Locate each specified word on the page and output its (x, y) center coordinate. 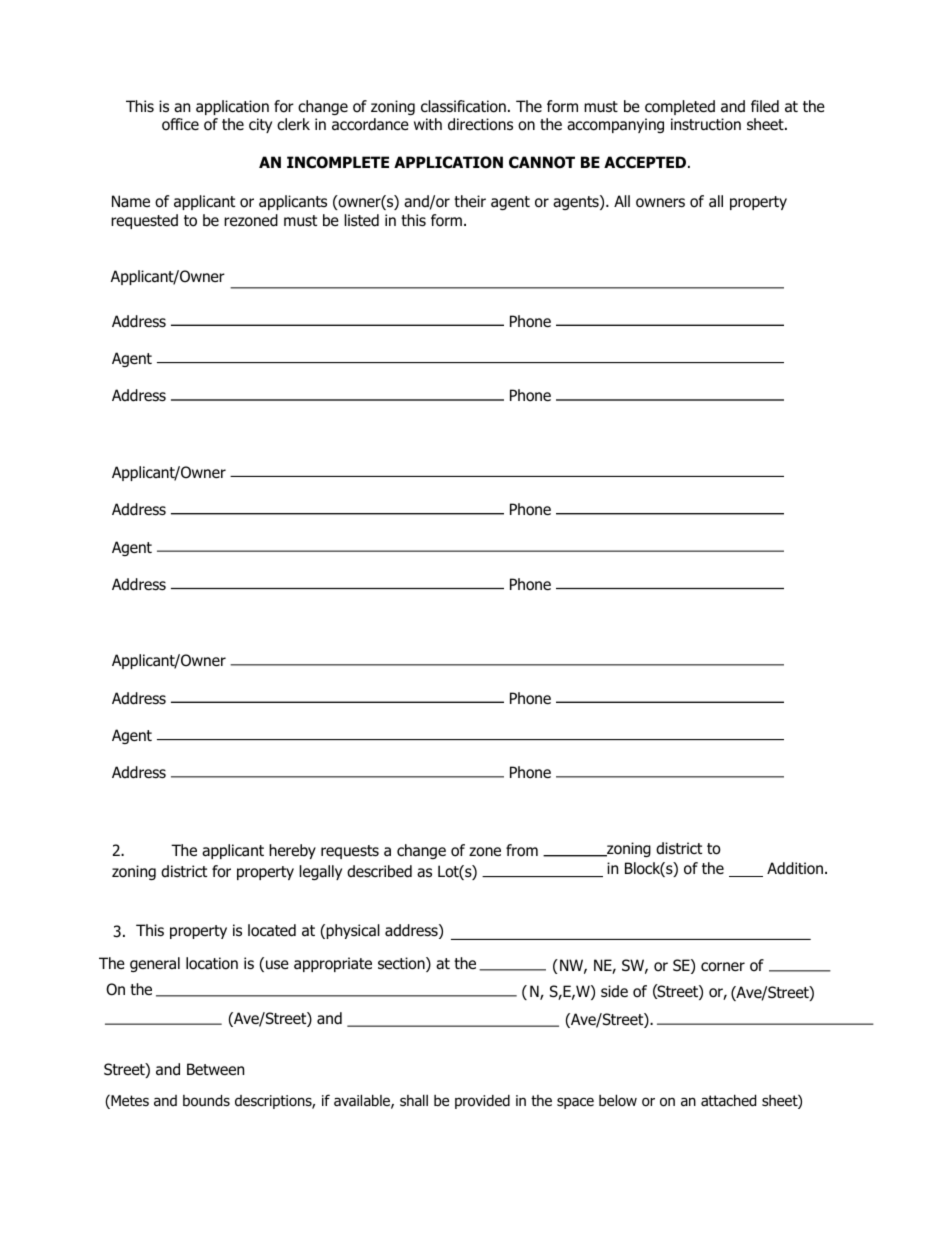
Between (215, 1069)
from (522, 850)
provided (482, 1102)
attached (728, 1100)
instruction (706, 124)
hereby (292, 851)
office (180, 124)
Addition (795, 868)
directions (480, 124)
